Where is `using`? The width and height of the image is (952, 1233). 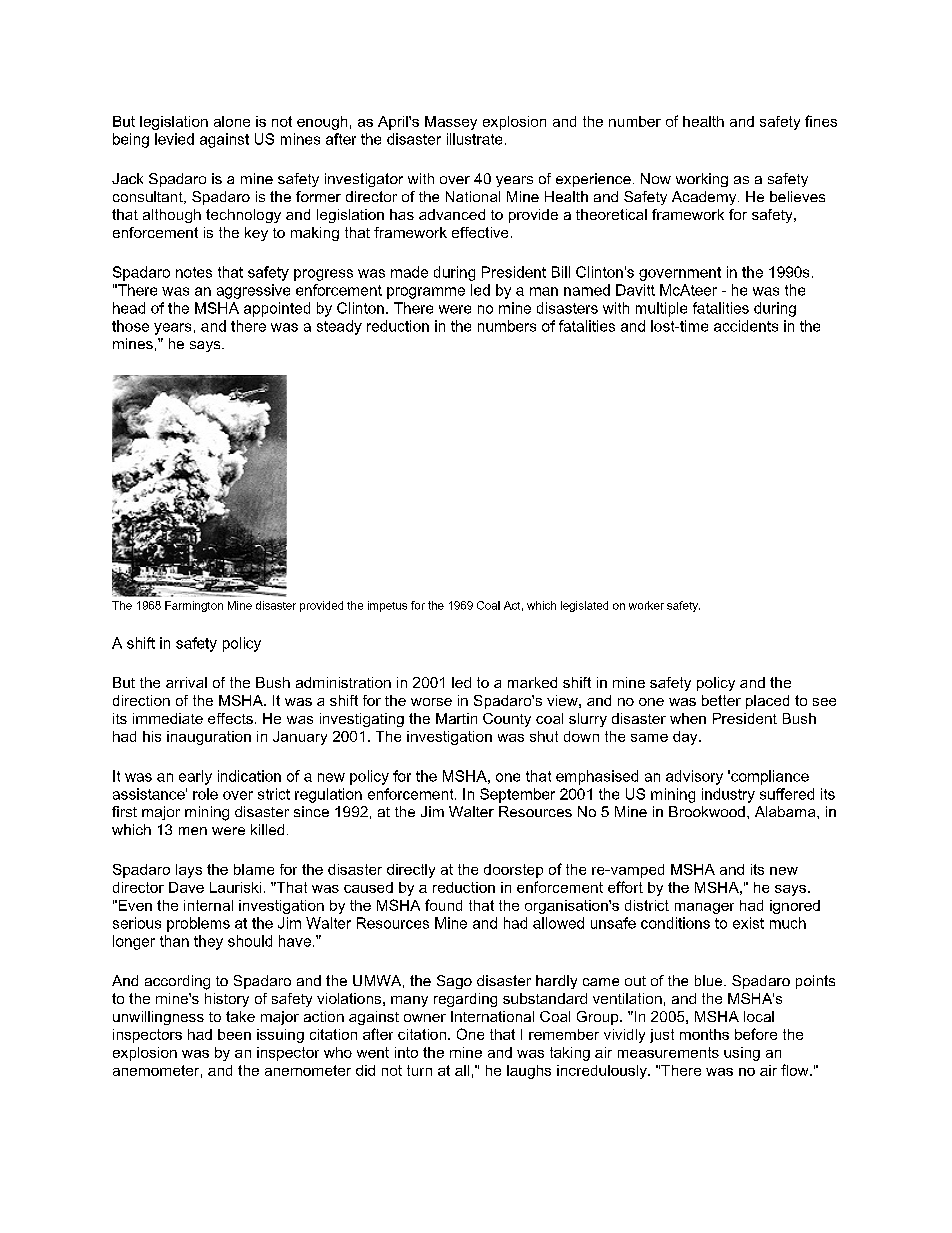 using is located at coordinates (742, 1054).
